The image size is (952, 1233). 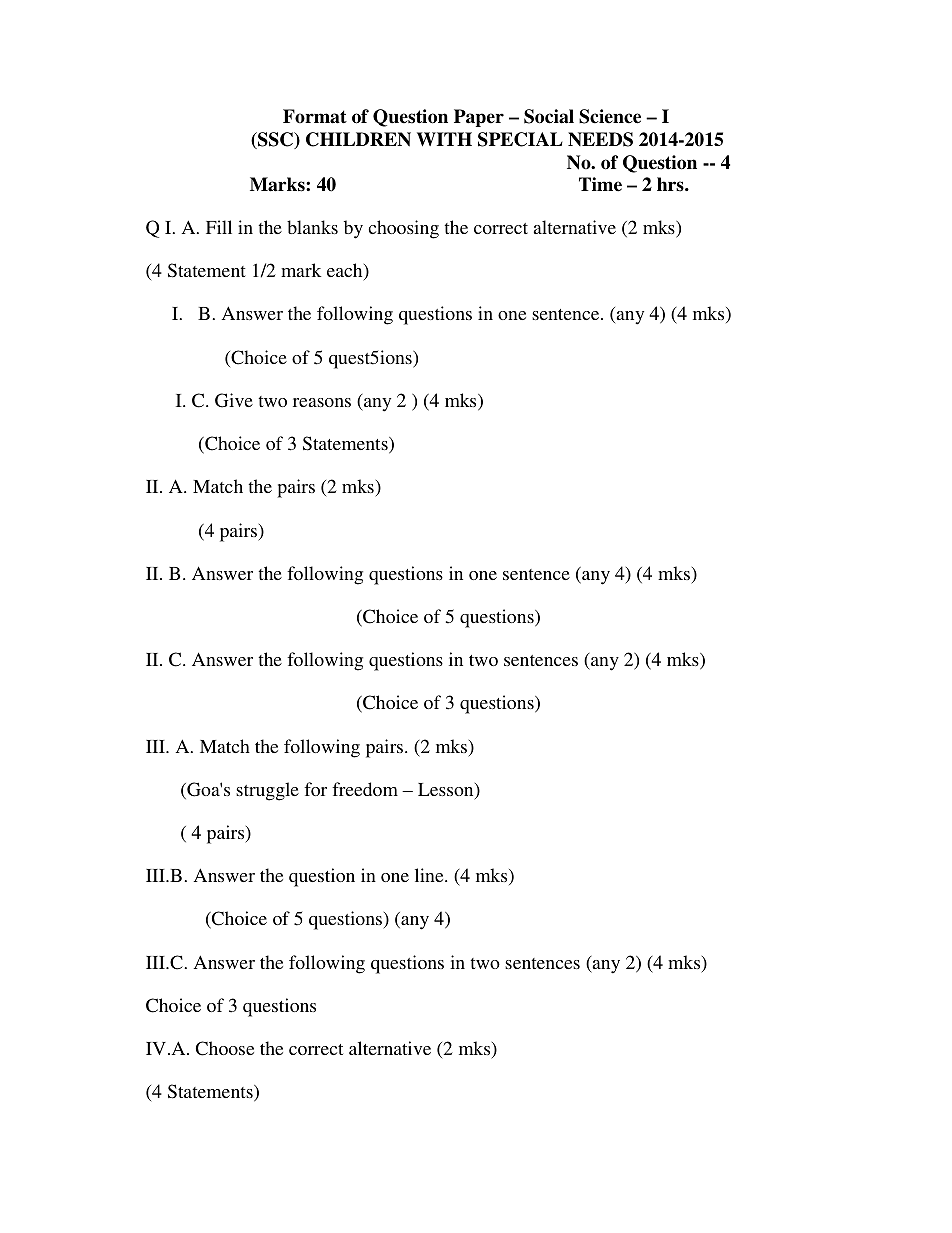 I want to click on Lesson, so click(x=447, y=791).
